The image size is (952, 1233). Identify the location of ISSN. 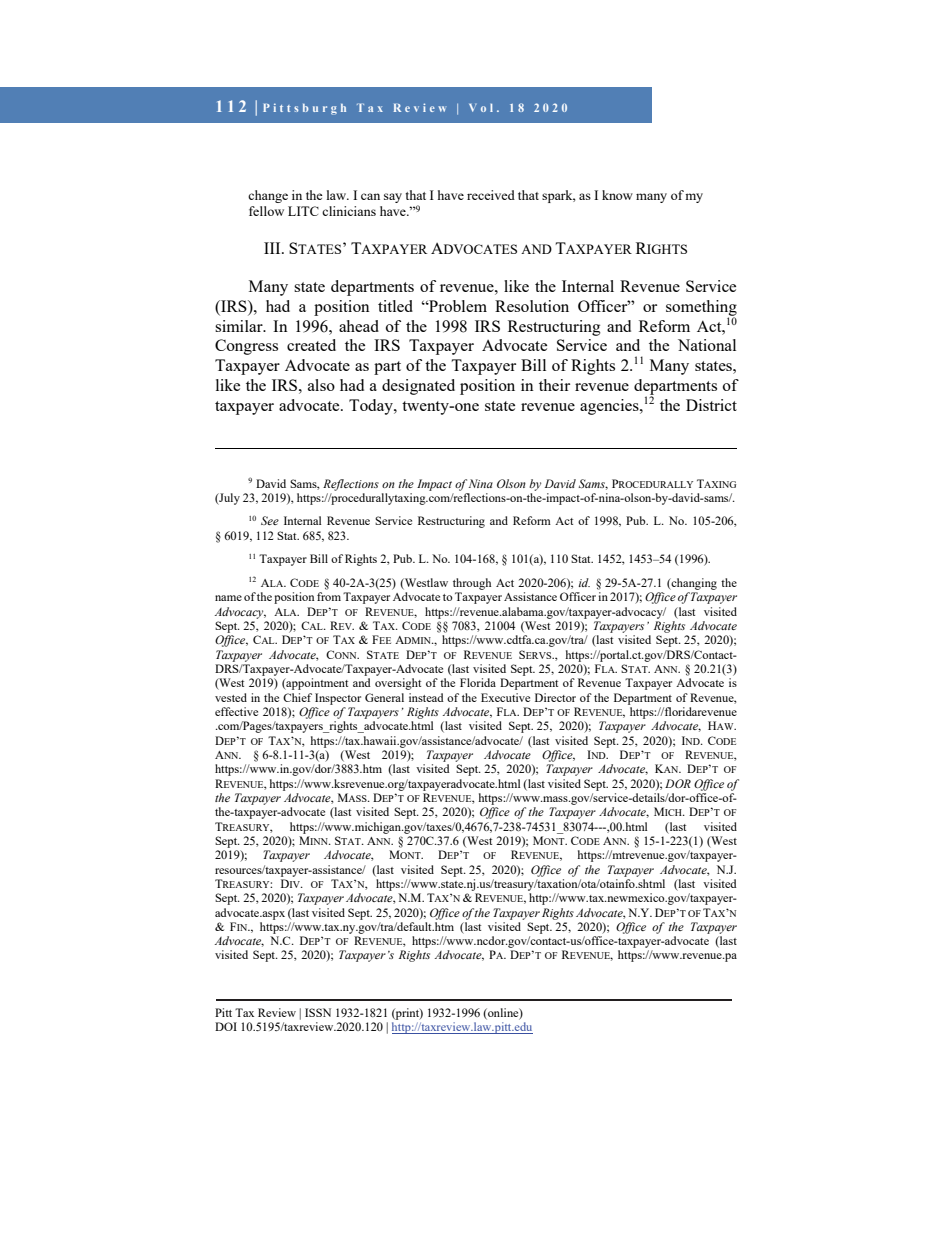
(318, 1012).
